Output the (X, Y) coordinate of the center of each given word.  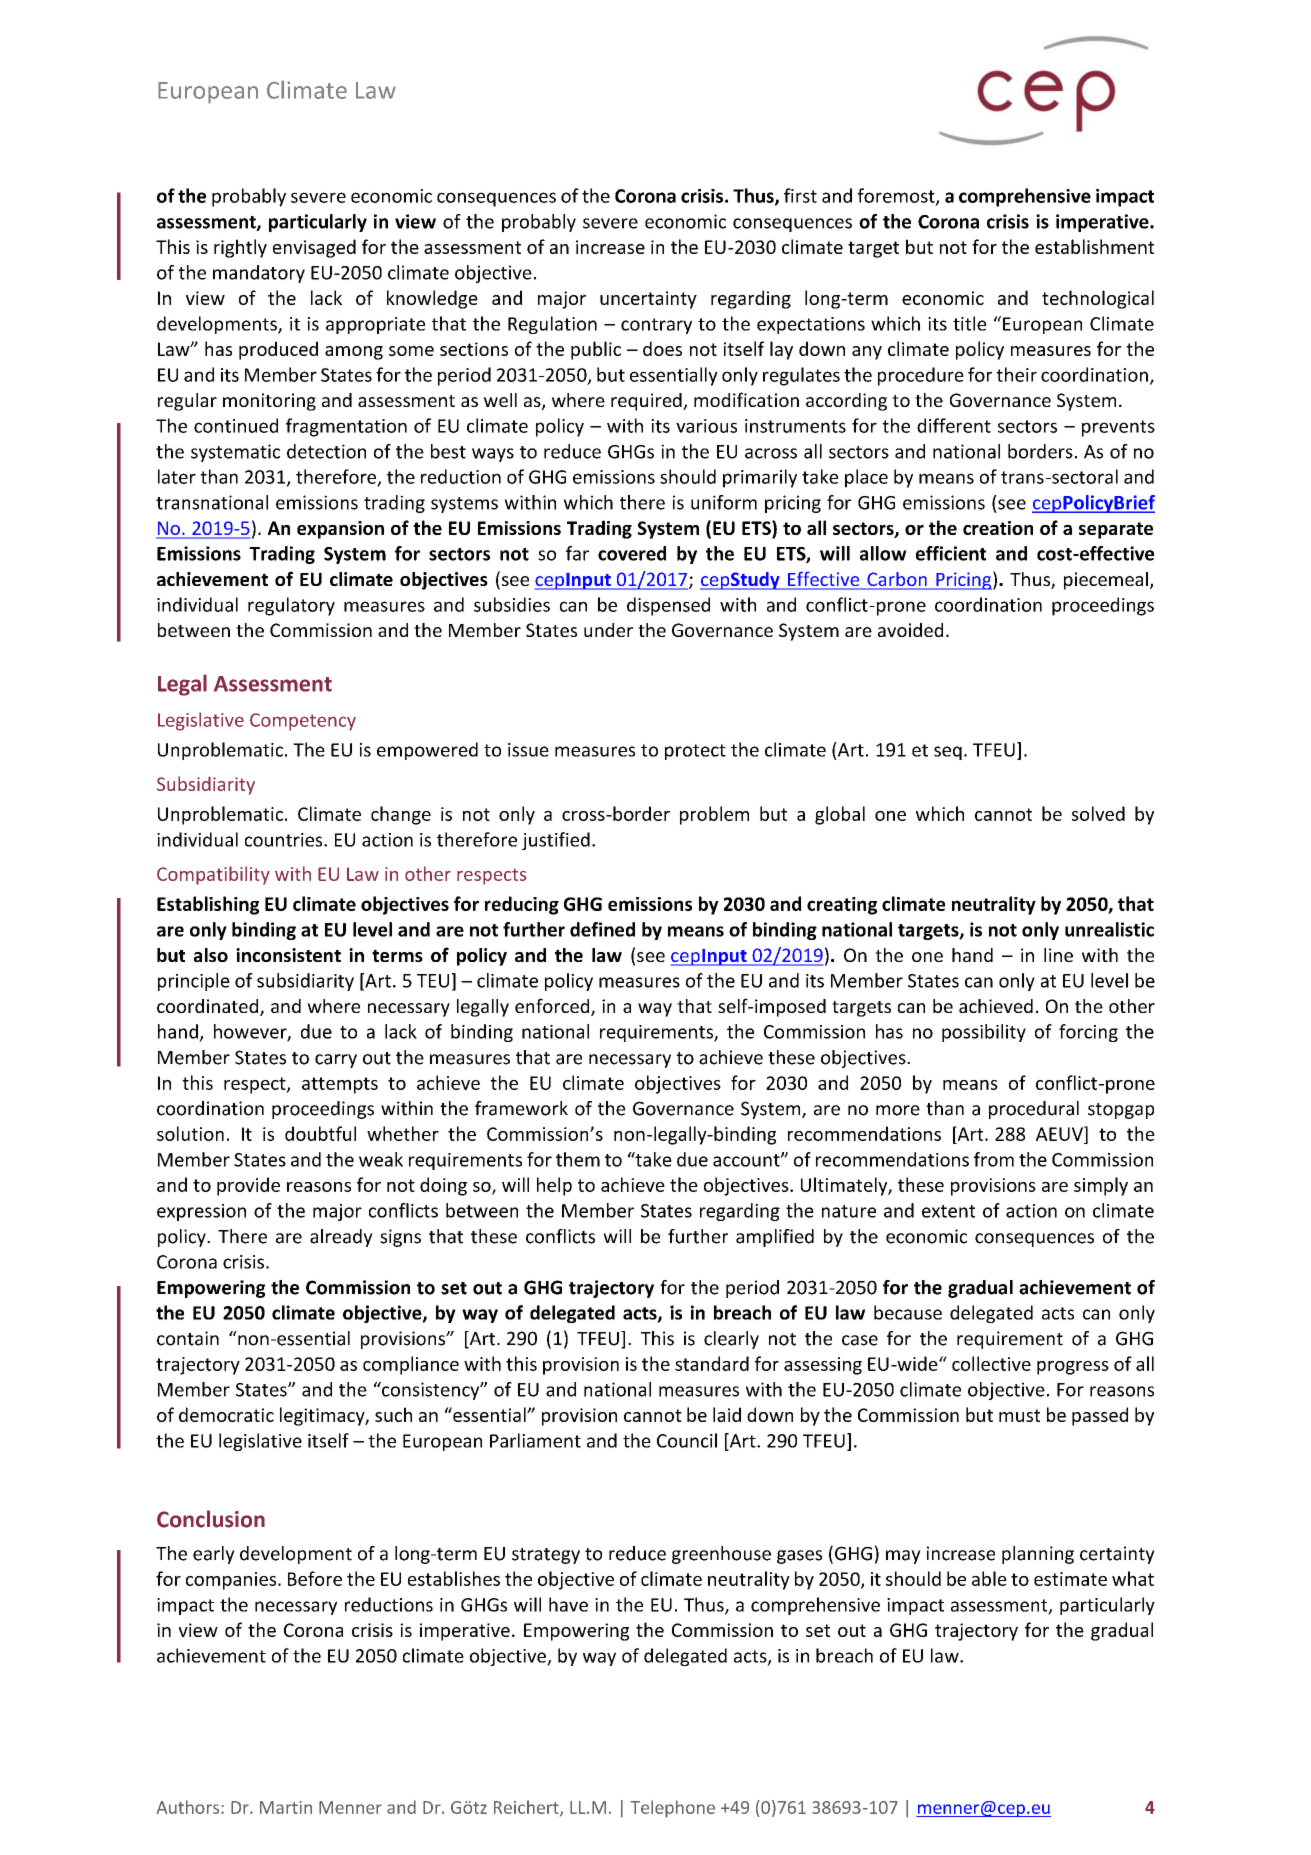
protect (695, 752)
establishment (1094, 246)
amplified (775, 1238)
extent (948, 1211)
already (341, 1238)
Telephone (673, 1809)
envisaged (314, 248)
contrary (656, 326)
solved (1098, 813)
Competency (303, 722)
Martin (286, 1807)
